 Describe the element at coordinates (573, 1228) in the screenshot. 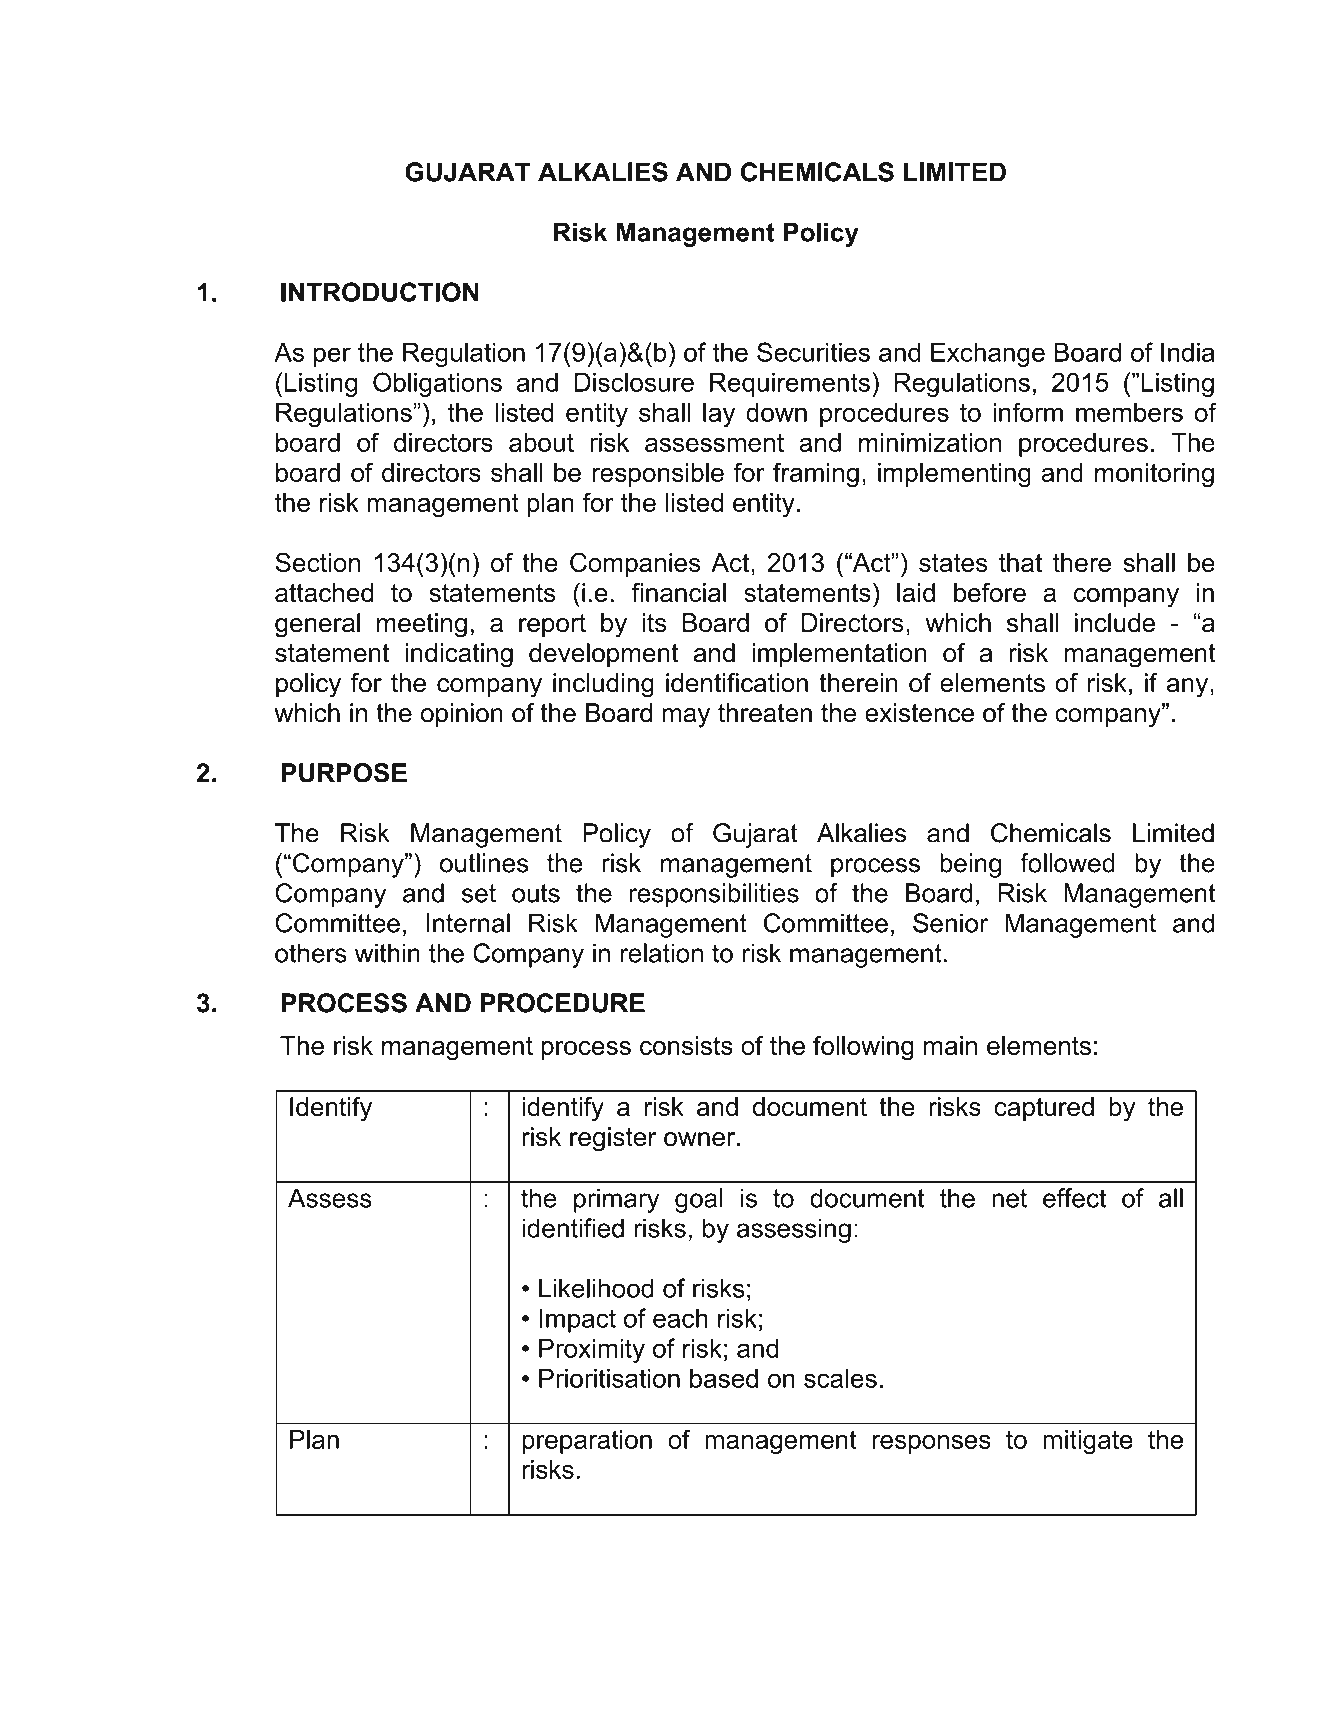

I see `identified` at that location.
